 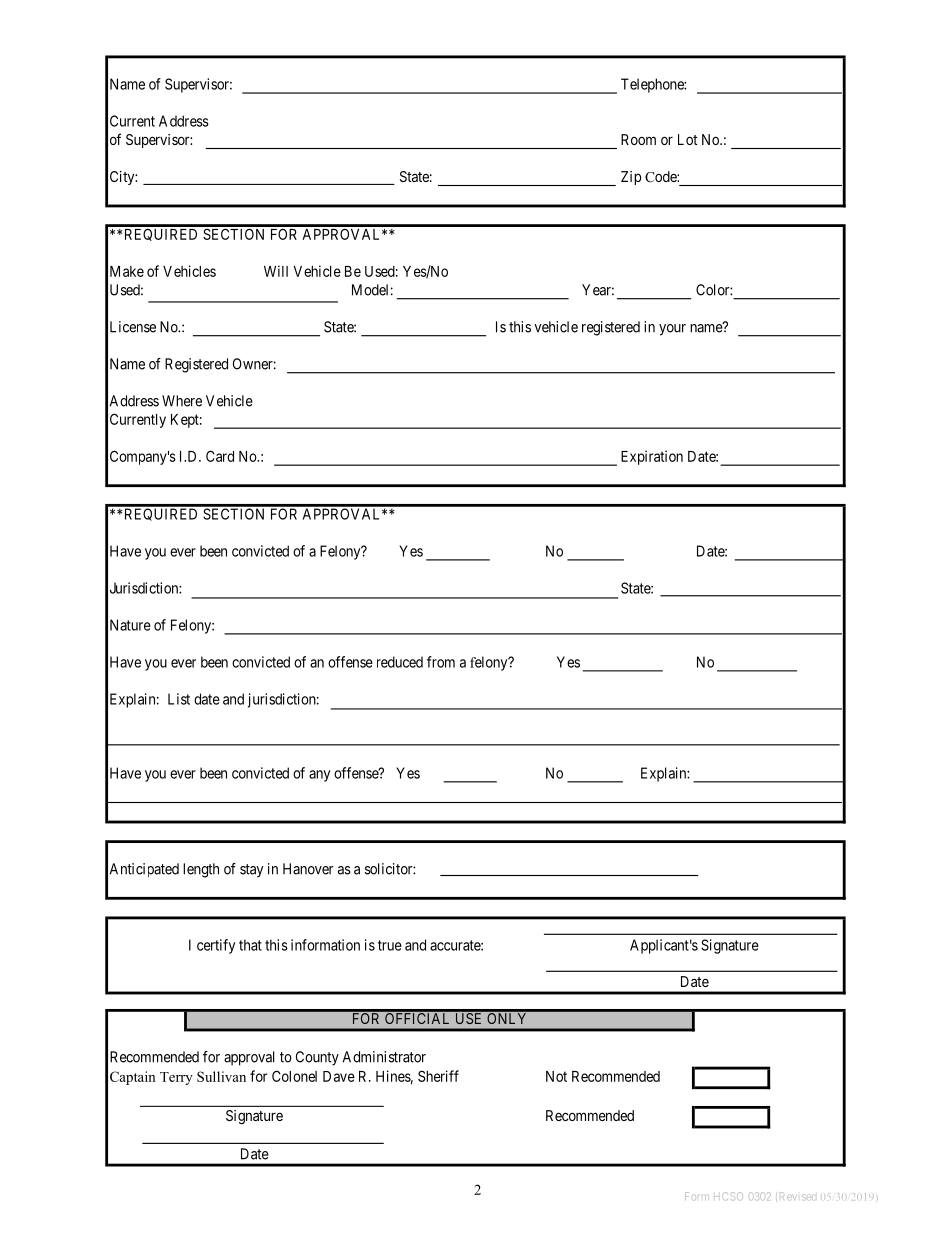 What do you see at coordinates (672, 330) in the screenshot?
I see `your` at bounding box center [672, 330].
